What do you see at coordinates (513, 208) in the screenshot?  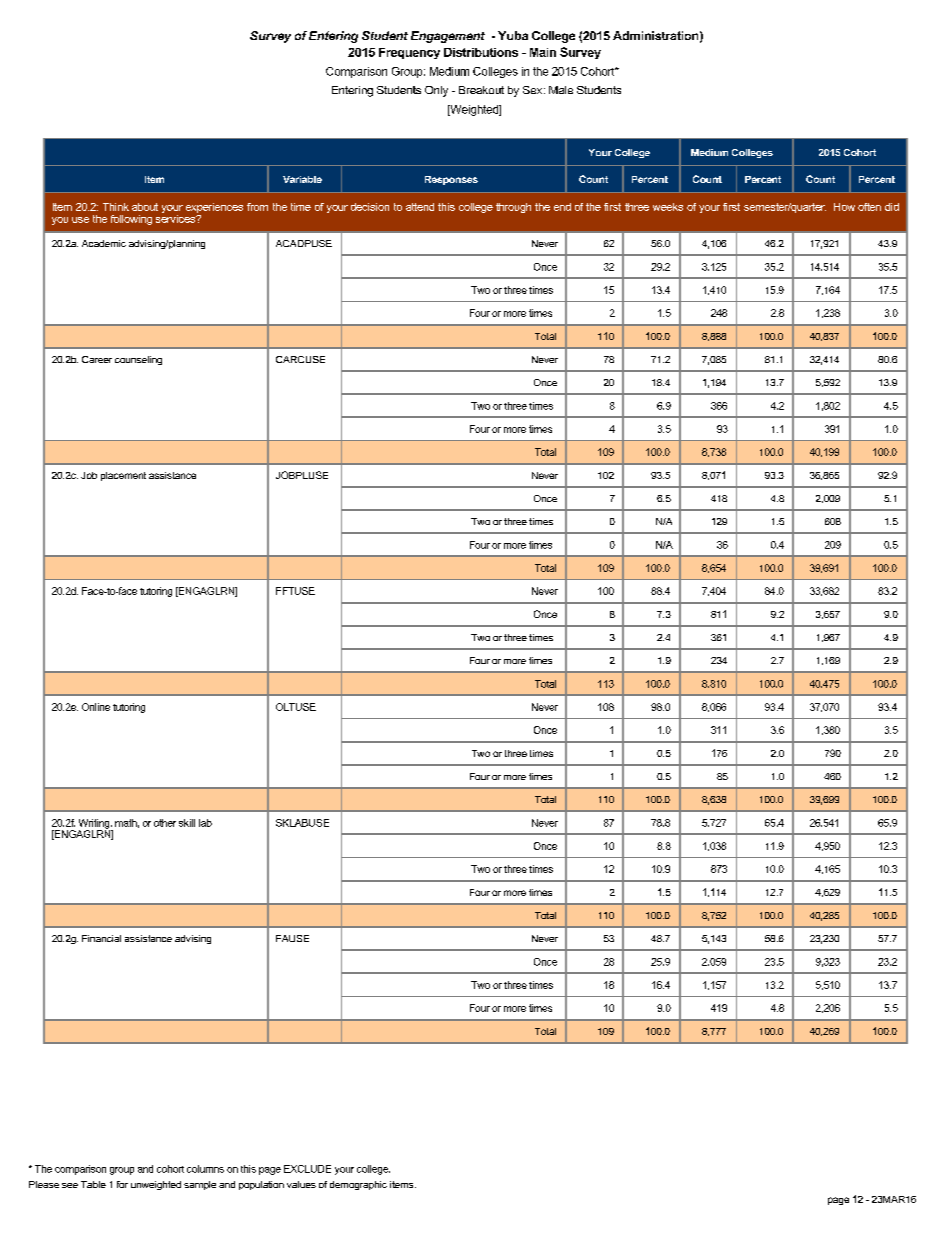 I see `through` at bounding box center [513, 208].
